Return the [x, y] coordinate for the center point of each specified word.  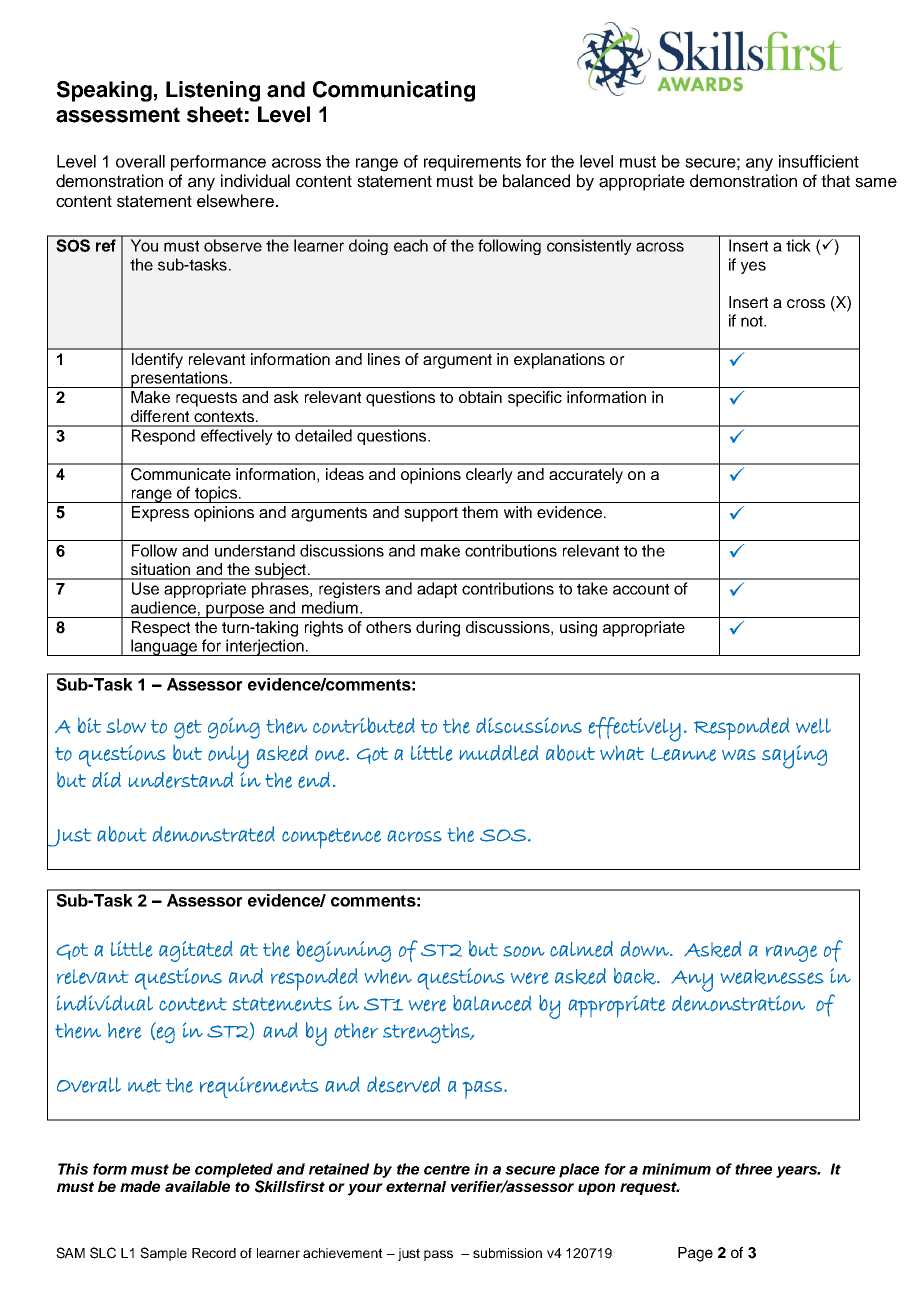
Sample [163, 1254]
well [813, 726]
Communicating [394, 91]
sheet [215, 114]
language [164, 647]
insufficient [819, 161]
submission [507, 1253]
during [438, 629]
